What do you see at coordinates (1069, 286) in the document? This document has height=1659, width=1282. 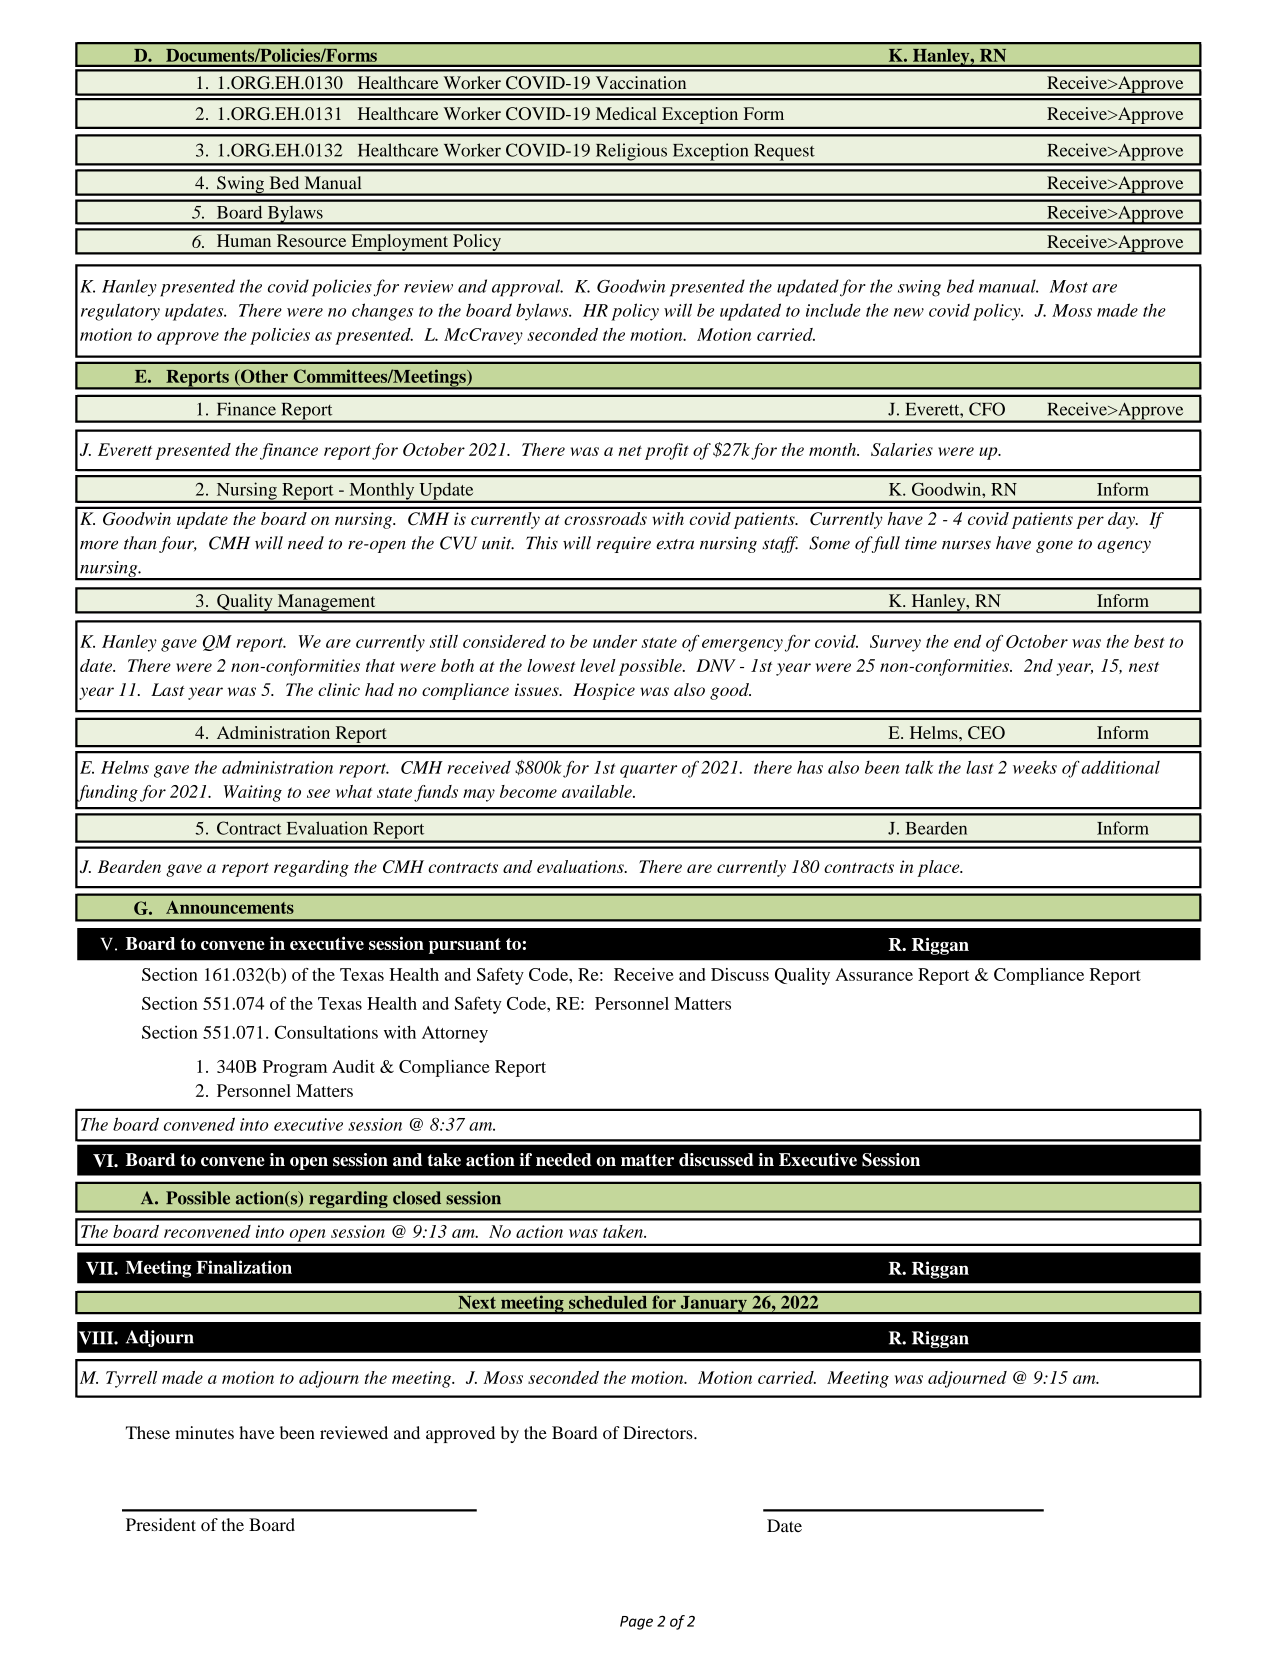 I see `Most` at bounding box center [1069, 286].
